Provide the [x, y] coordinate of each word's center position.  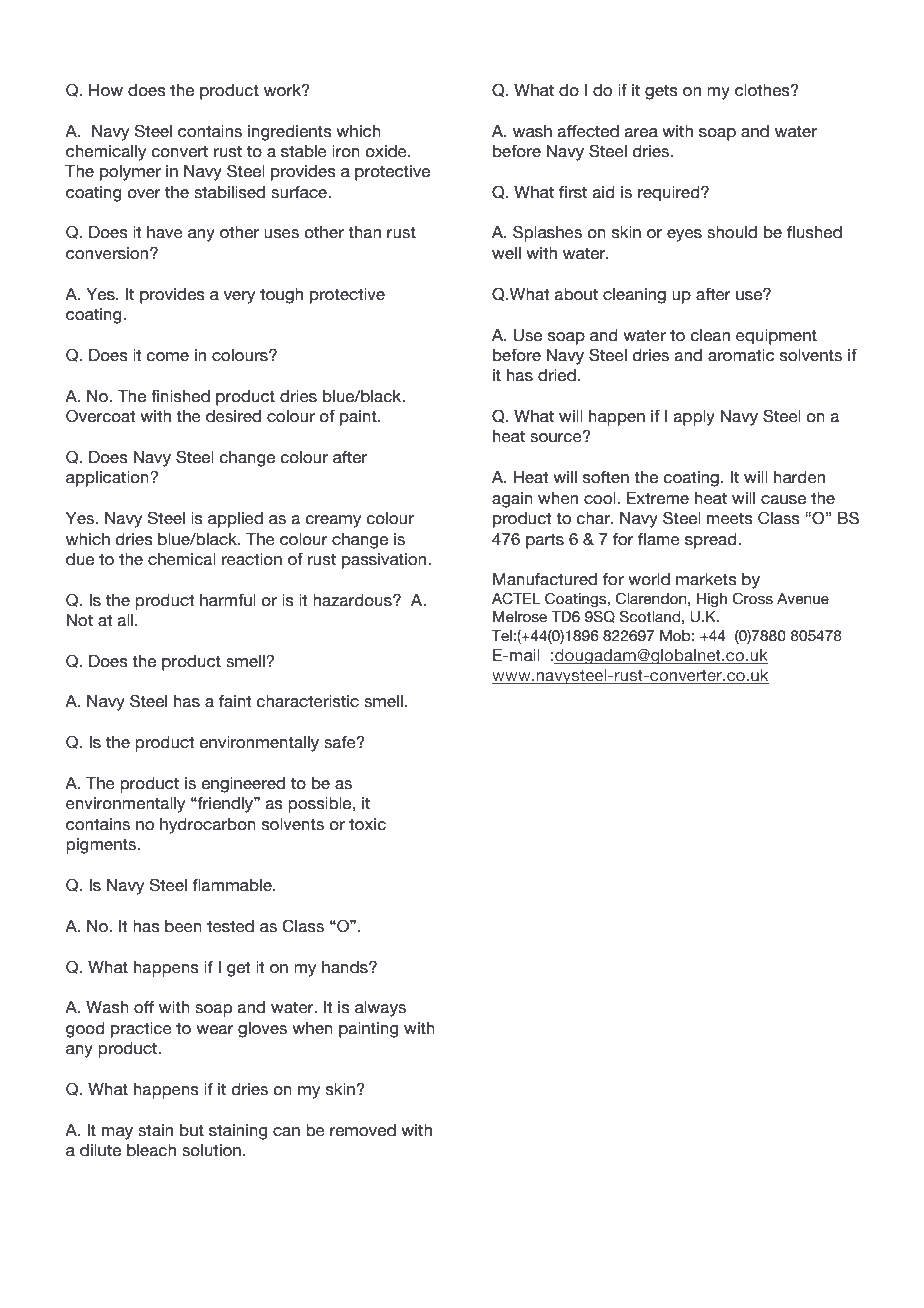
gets [661, 92]
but [192, 1130]
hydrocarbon [208, 826]
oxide [387, 151]
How [106, 90]
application [108, 479]
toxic [367, 824]
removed [363, 1130]
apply [694, 418]
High [711, 600]
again [512, 500]
